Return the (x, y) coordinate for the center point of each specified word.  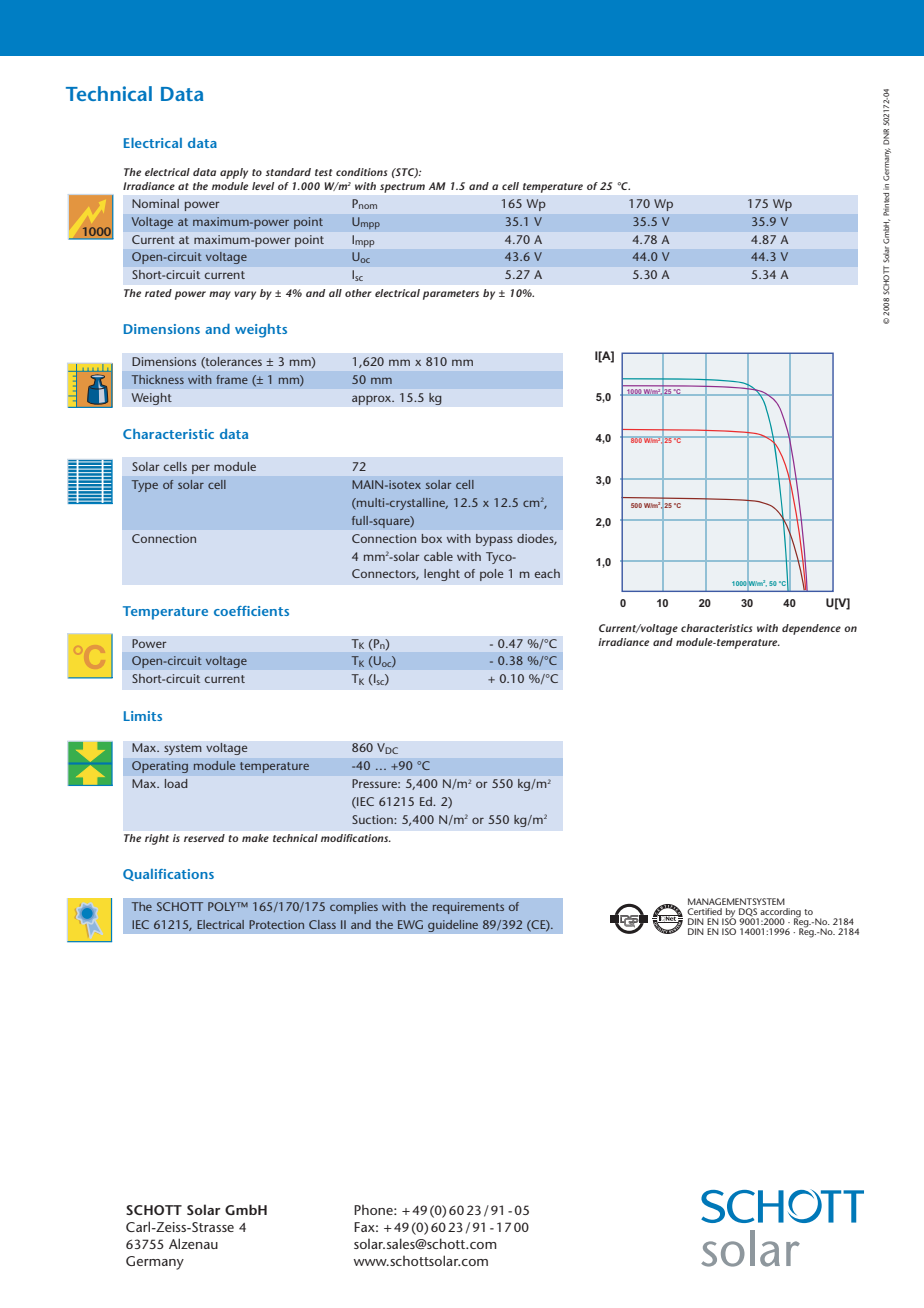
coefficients (251, 611)
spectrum (402, 188)
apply (234, 173)
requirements (468, 908)
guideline (453, 925)
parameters (451, 295)
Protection (276, 924)
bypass (494, 540)
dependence (811, 629)
